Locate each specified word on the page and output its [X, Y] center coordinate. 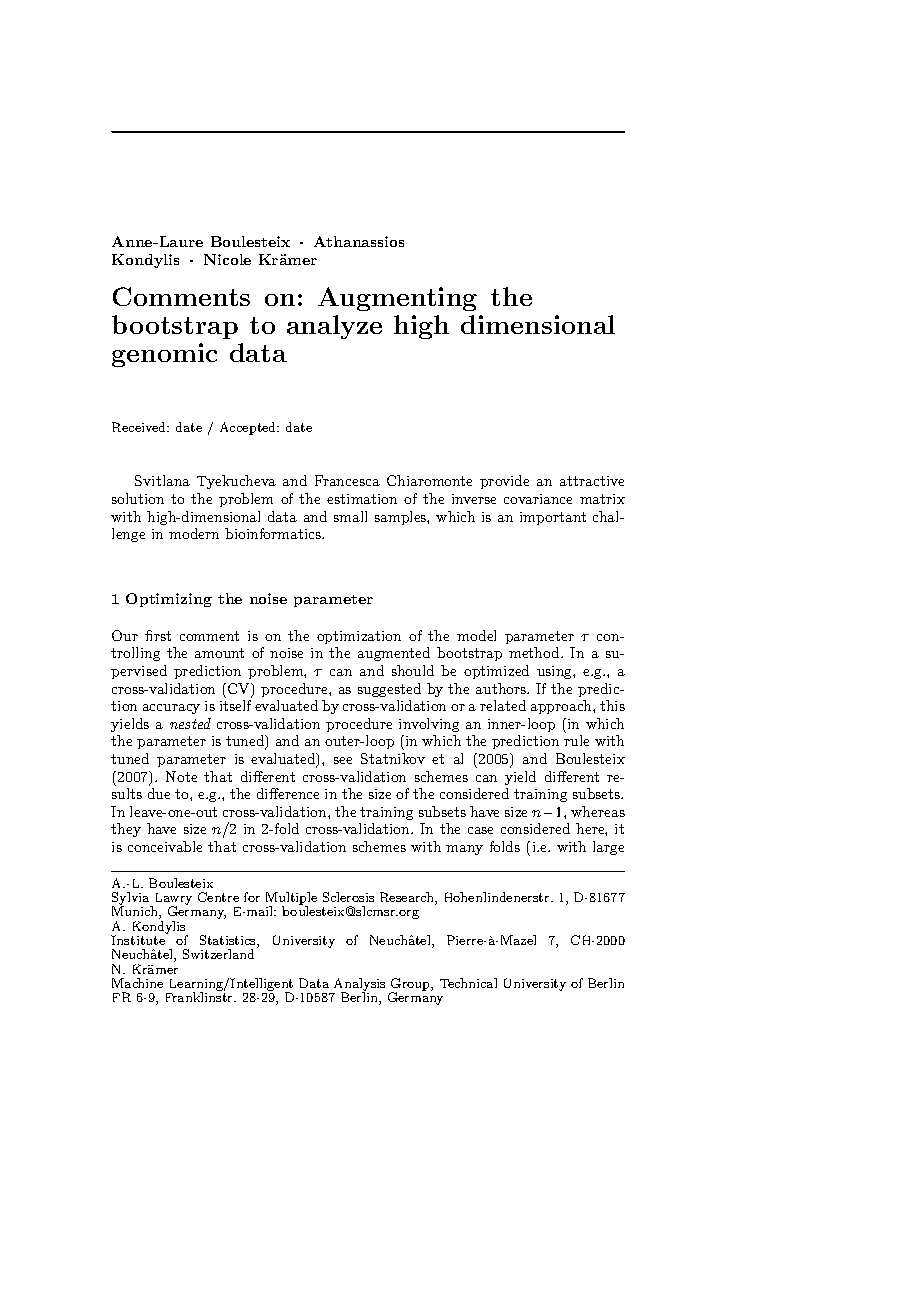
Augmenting [397, 299]
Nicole [227, 259]
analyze [334, 327]
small [350, 516]
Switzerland [218, 954]
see [343, 760]
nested [190, 723]
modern [194, 533]
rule [576, 740]
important [553, 518]
